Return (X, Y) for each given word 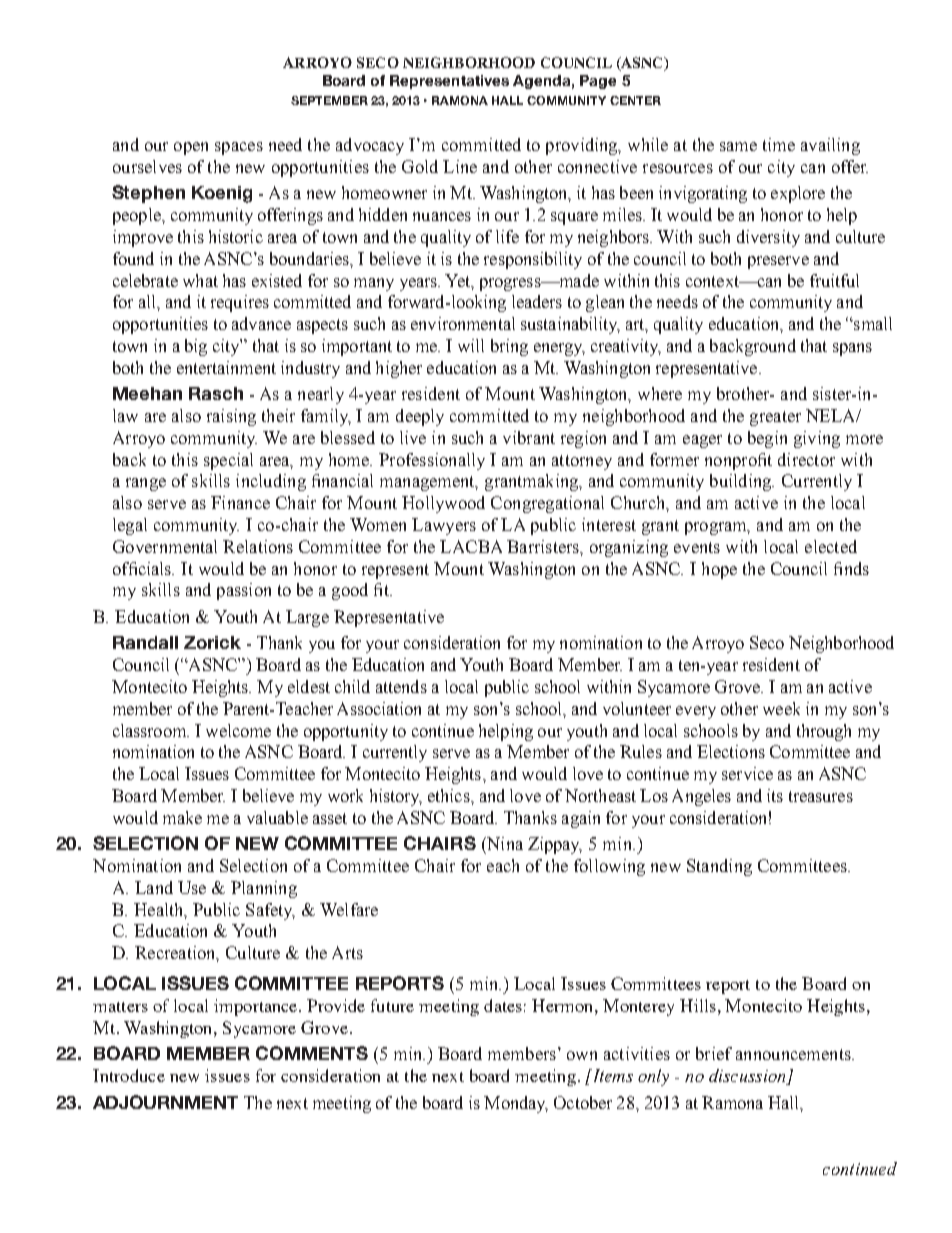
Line (460, 166)
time (779, 144)
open (191, 148)
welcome (238, 730)
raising (231, 417)
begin (767, 439)
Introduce (129, 1075)
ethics (450, 795)
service (747, 773)
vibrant (529, 437)
